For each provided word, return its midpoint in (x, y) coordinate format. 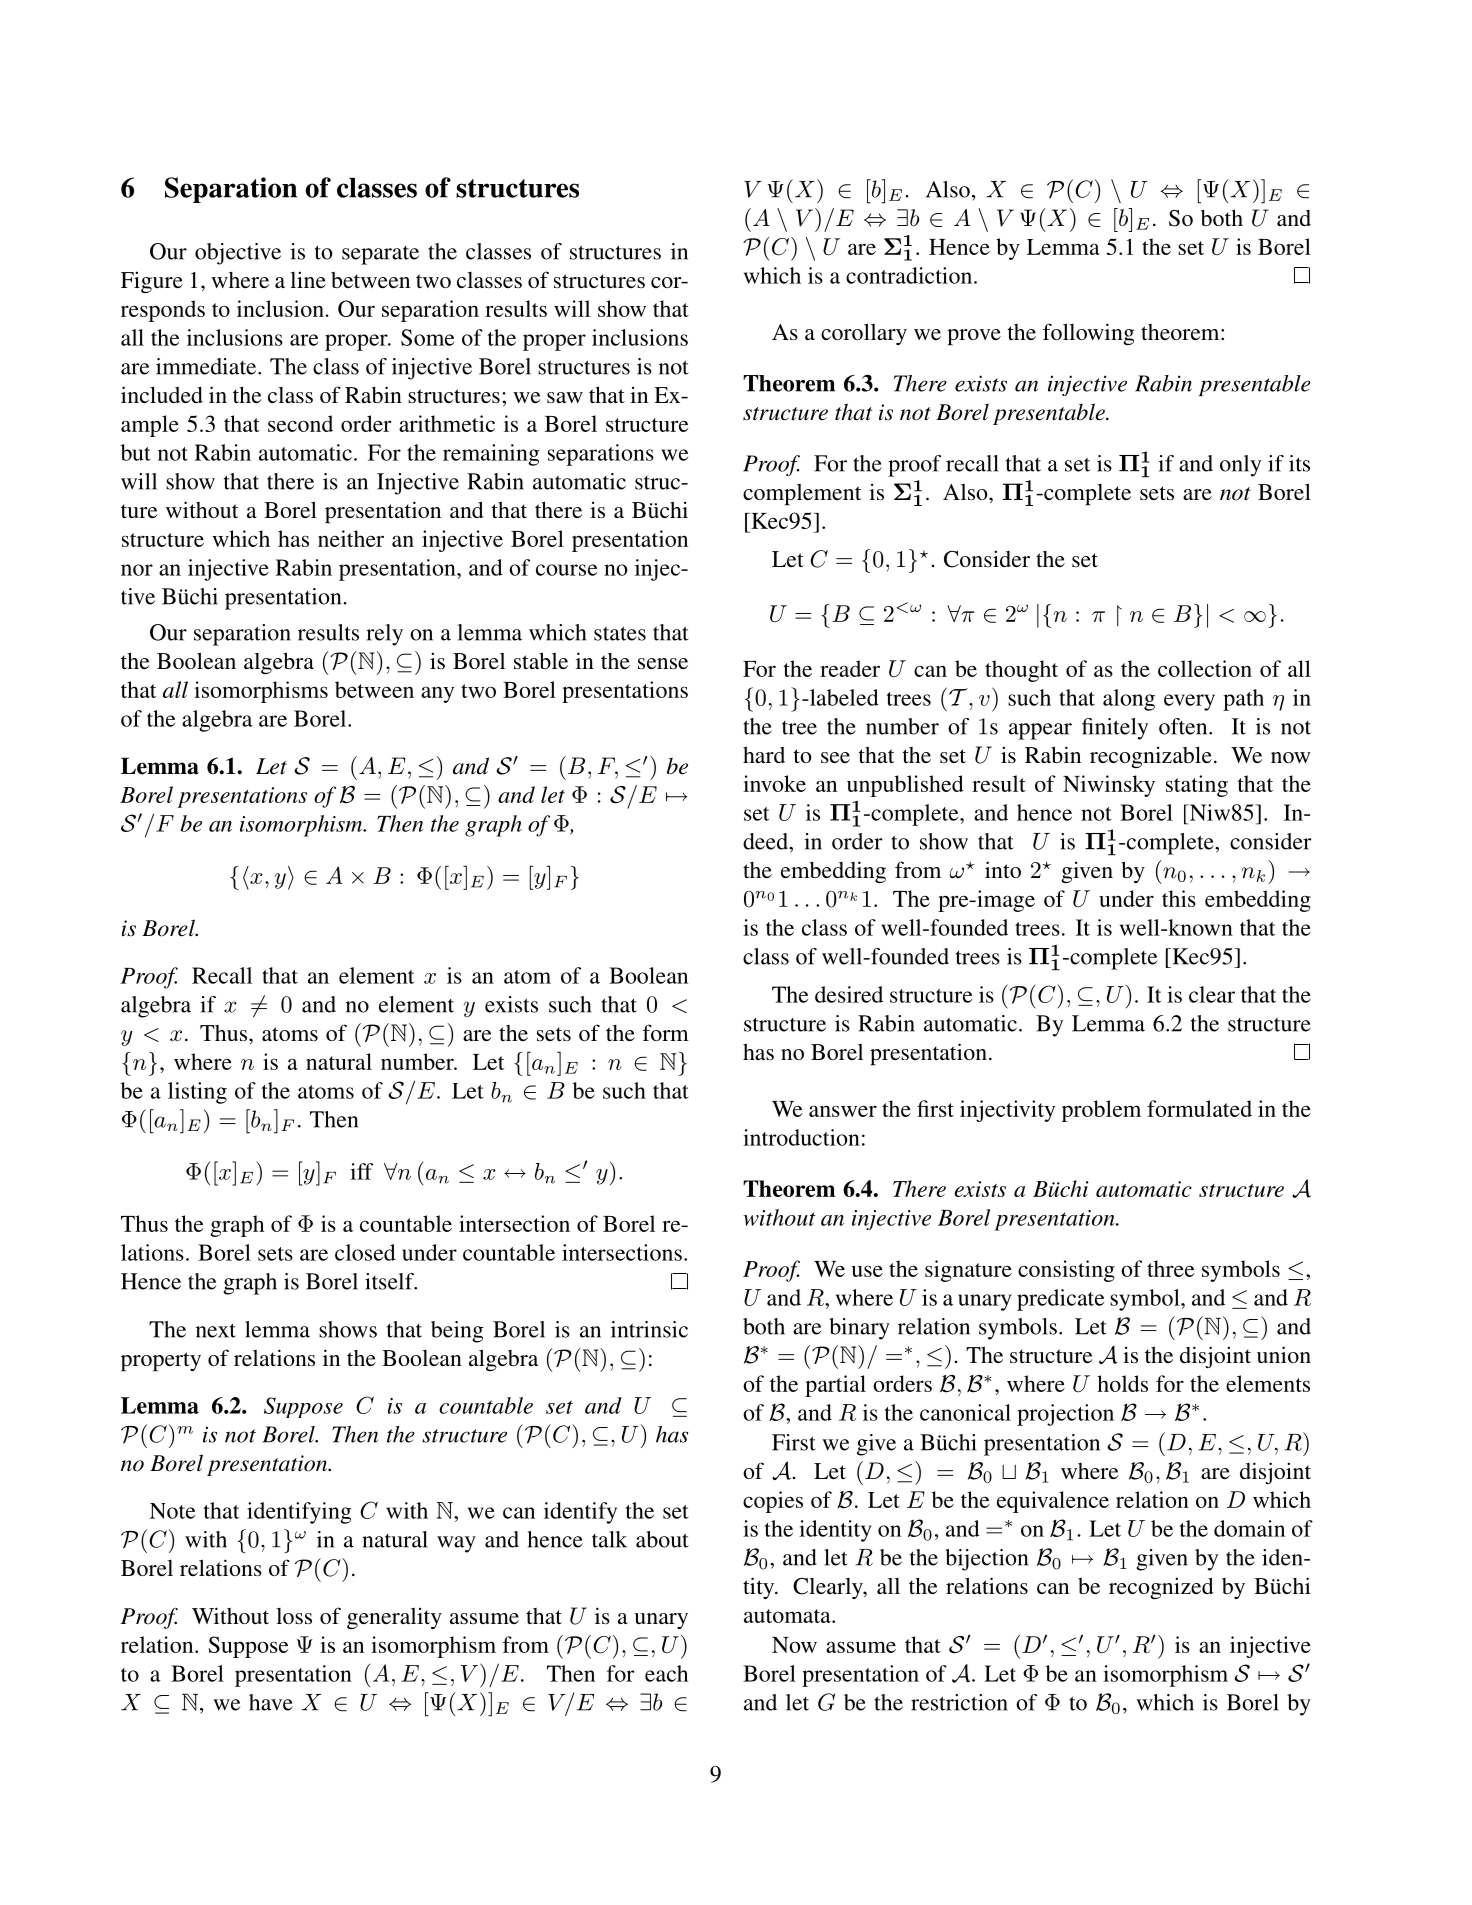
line (308, 279)
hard (764, 754)
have (271, 1702)
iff (361, 1171)
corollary (864, 334)
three (1170, 1268)
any (437, 694)
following (1088, 334)
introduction (801, 1137)
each (666, 1673)
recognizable (1151, 757)
